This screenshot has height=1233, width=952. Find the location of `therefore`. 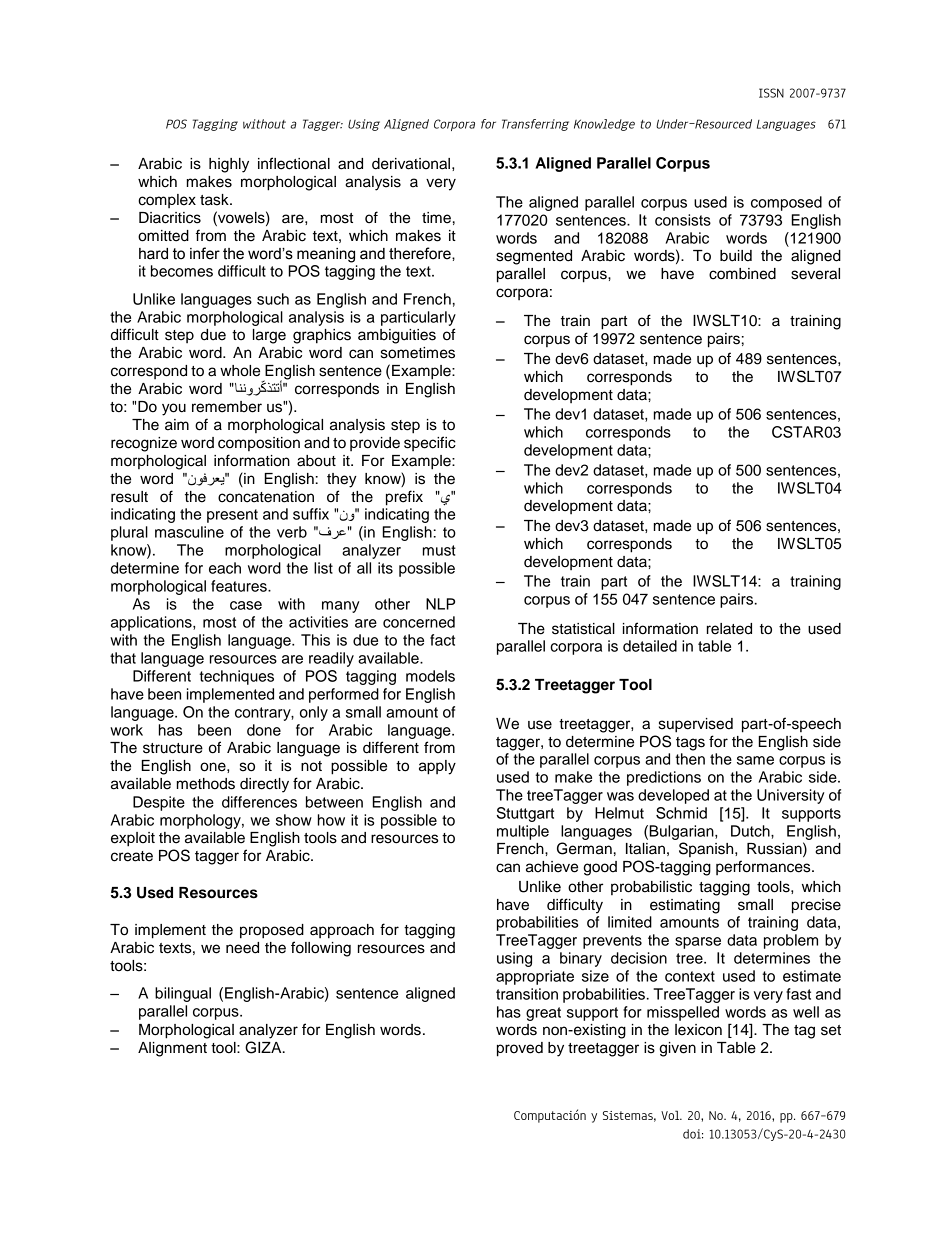

therefore is located at coordinates (421, 253).
